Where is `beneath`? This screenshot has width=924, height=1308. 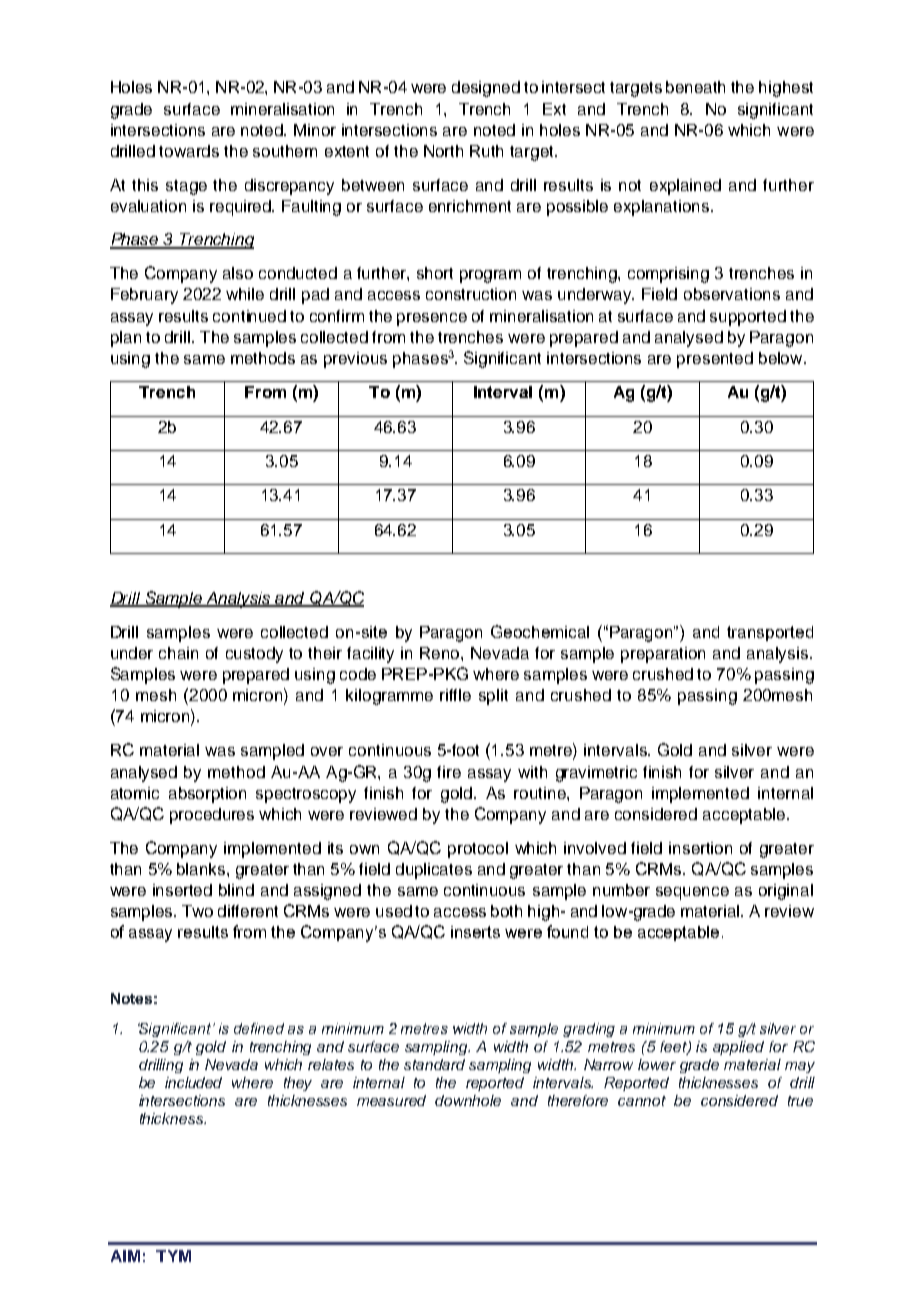
beneath is located at coordinates (695, 87).
